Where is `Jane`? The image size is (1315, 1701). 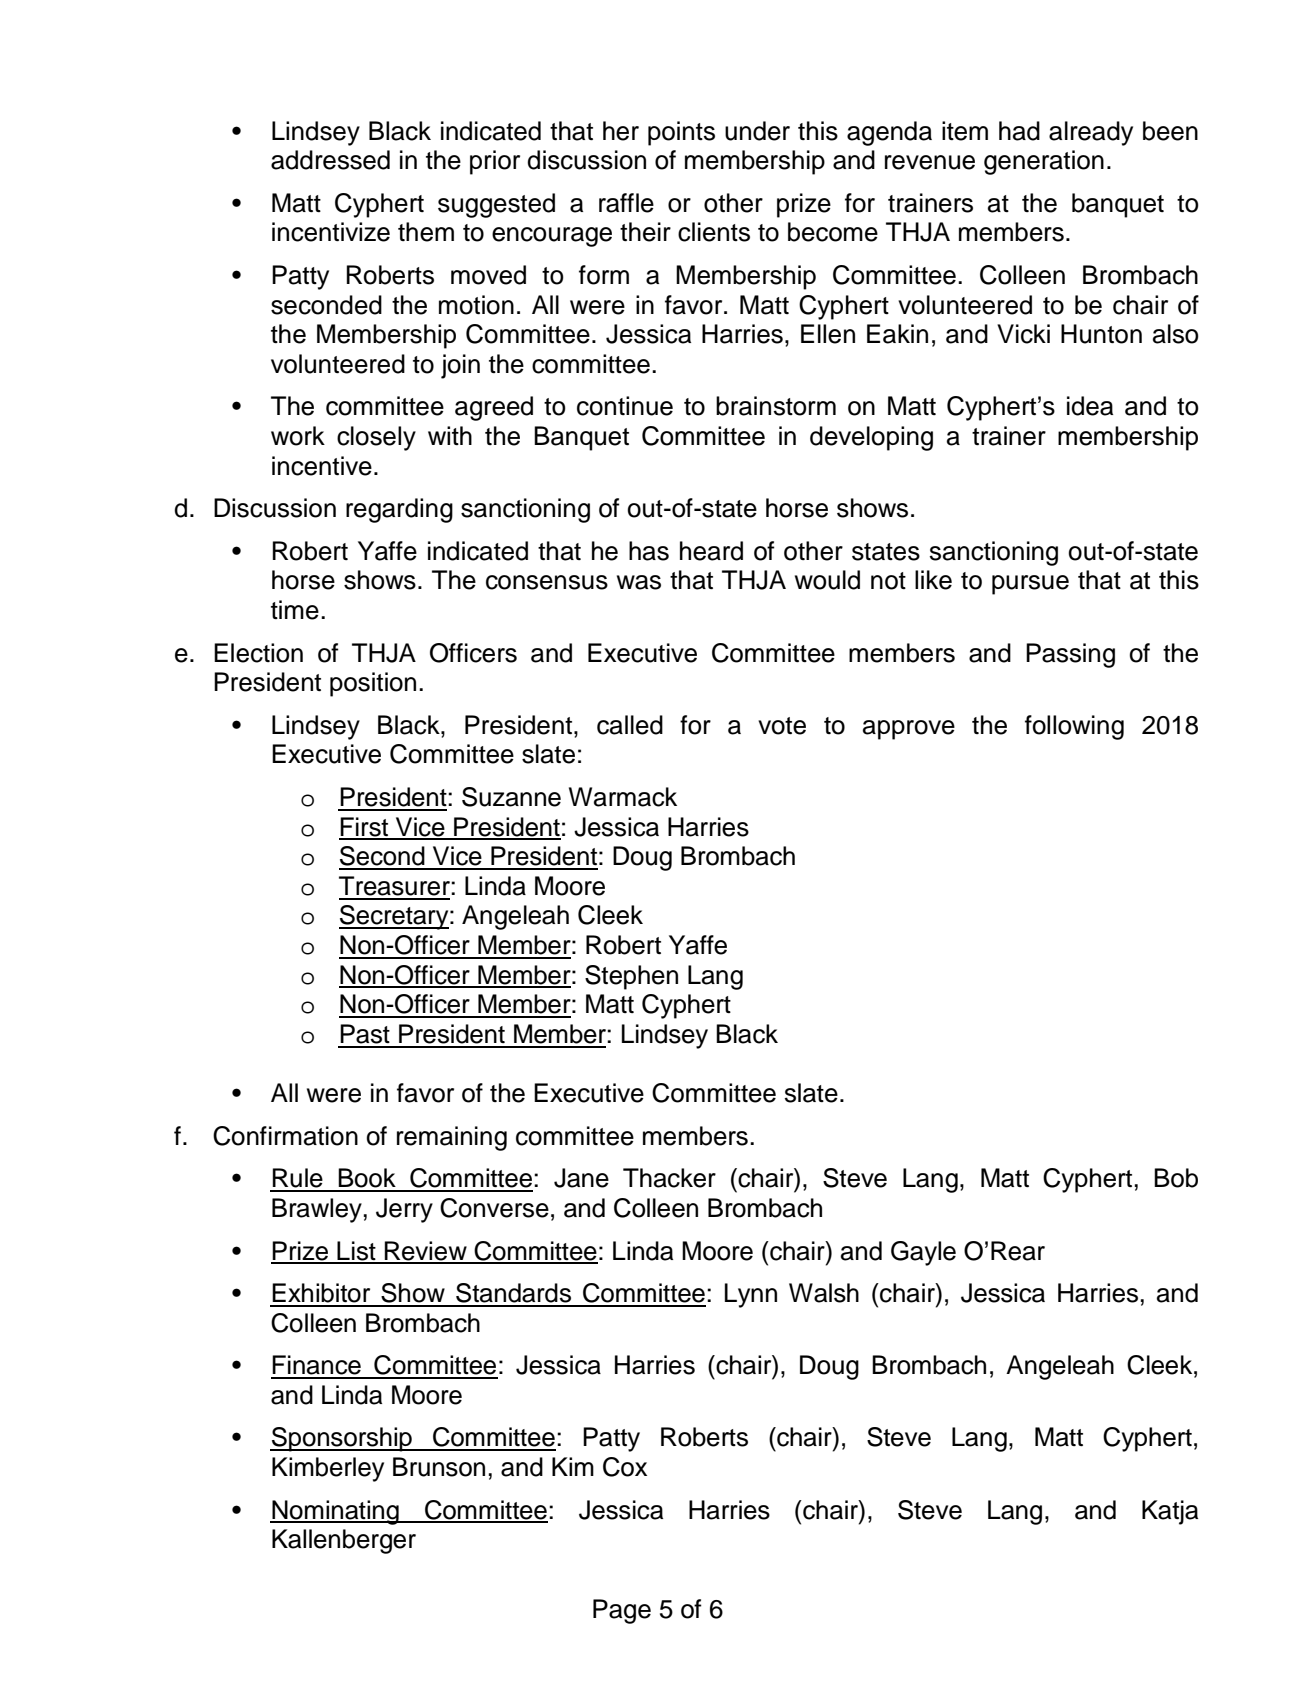
Jane is located at coordinates (581, 1178).
